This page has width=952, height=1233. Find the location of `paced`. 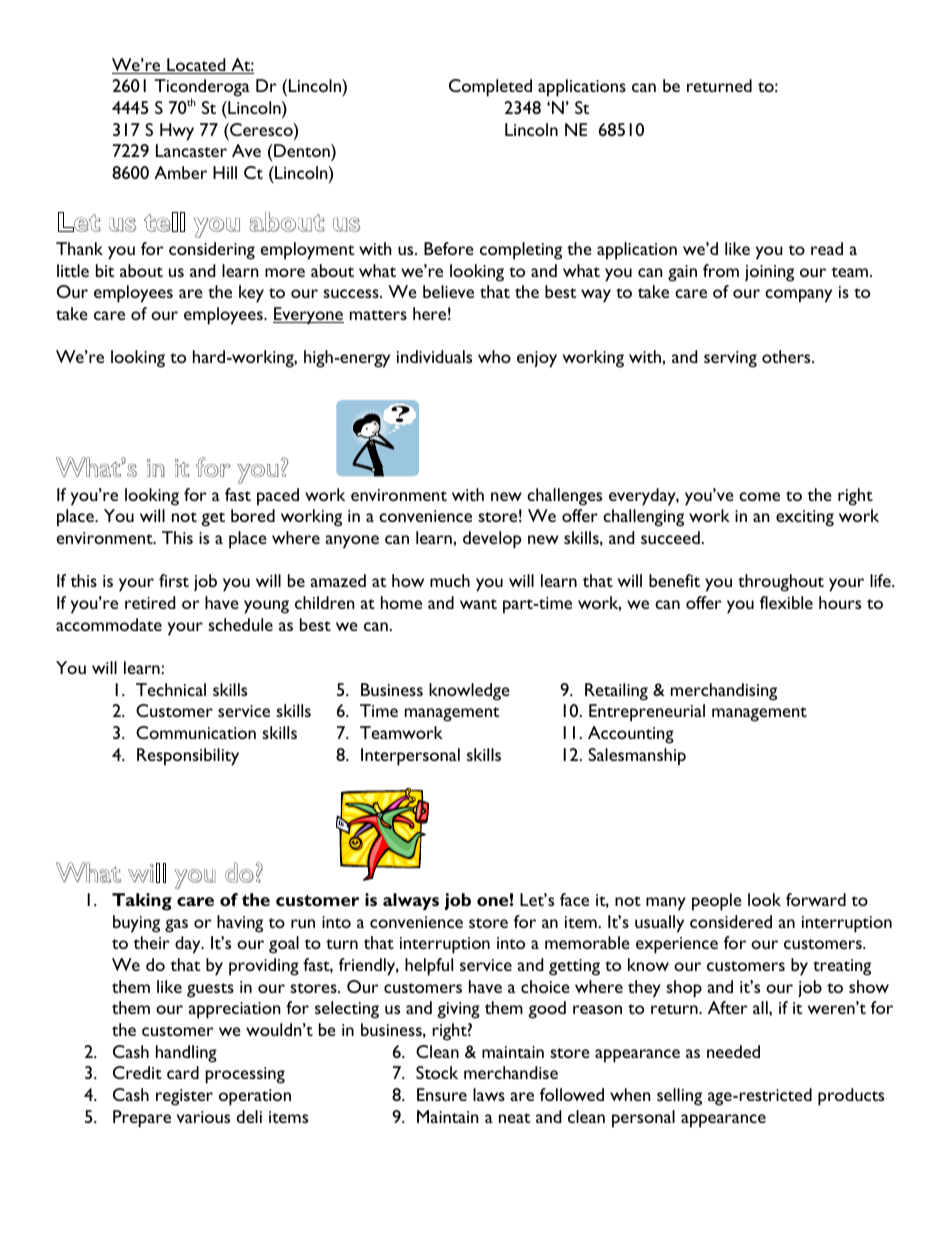

paced is located at coordinates (278, 497).
